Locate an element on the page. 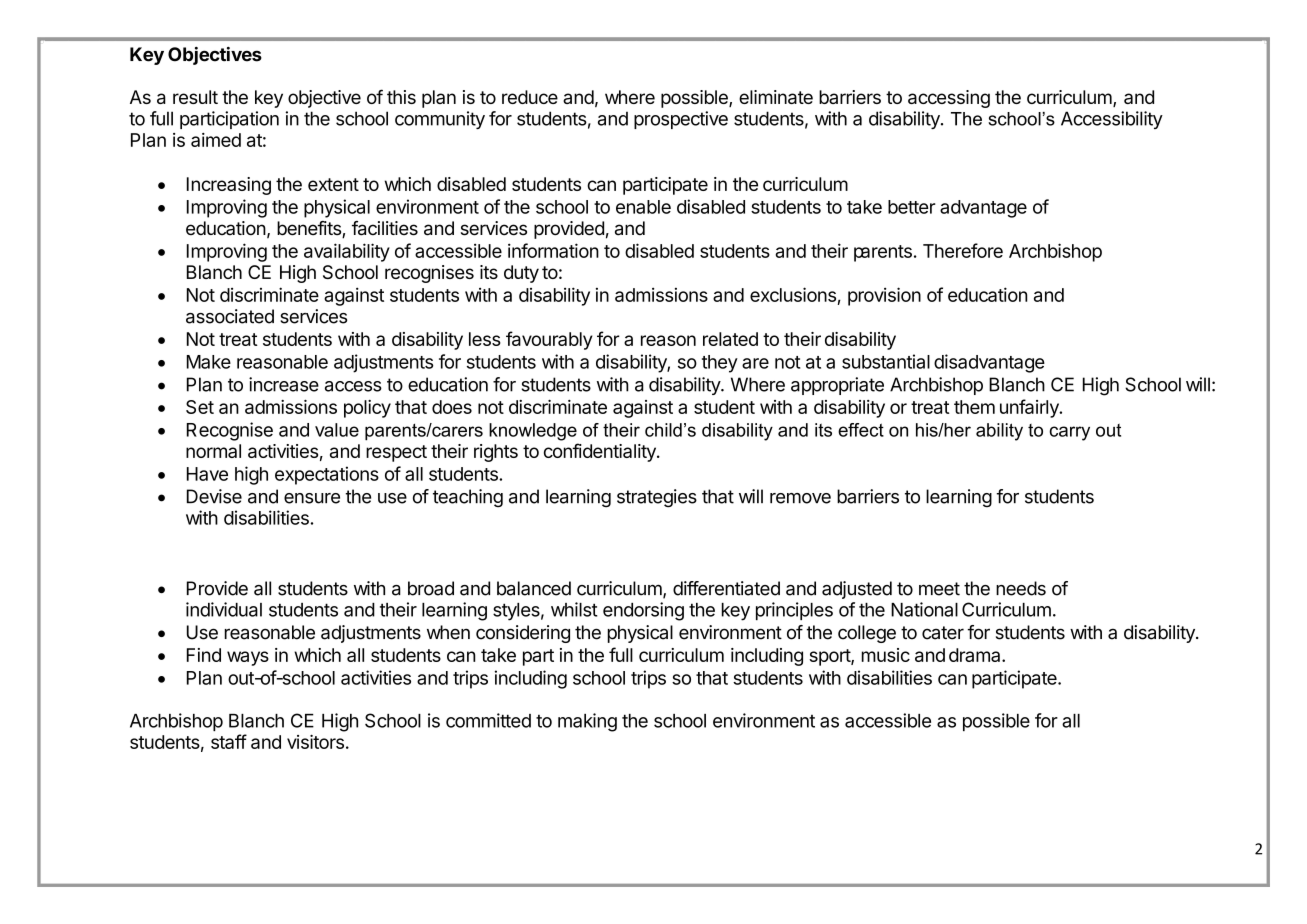 The height and width of the image is (924, 1307). them is located at coordinates (974, 407).
